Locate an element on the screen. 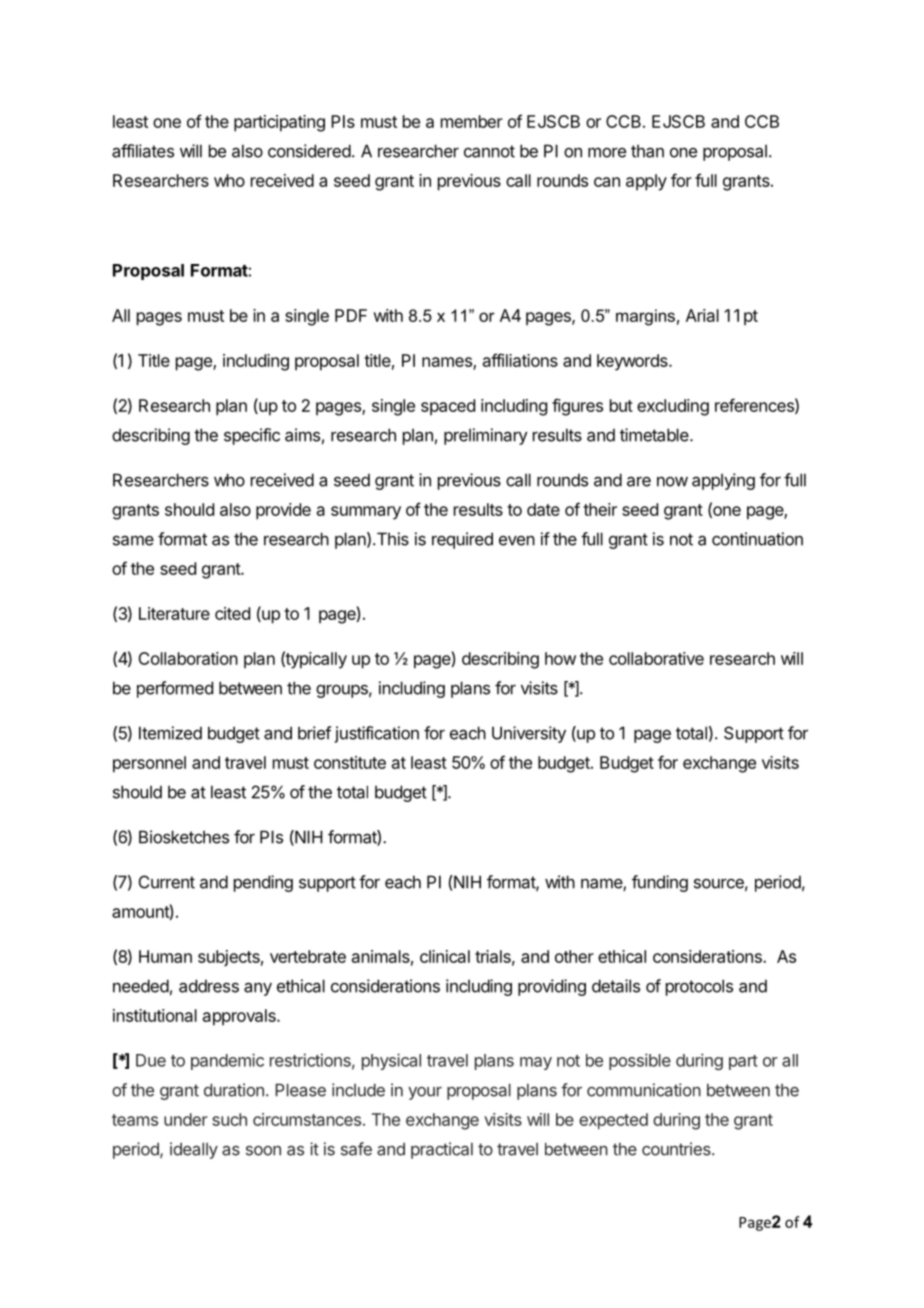 This screenshot has height=1308, width=924. required is located at coordinates (462, 540).
